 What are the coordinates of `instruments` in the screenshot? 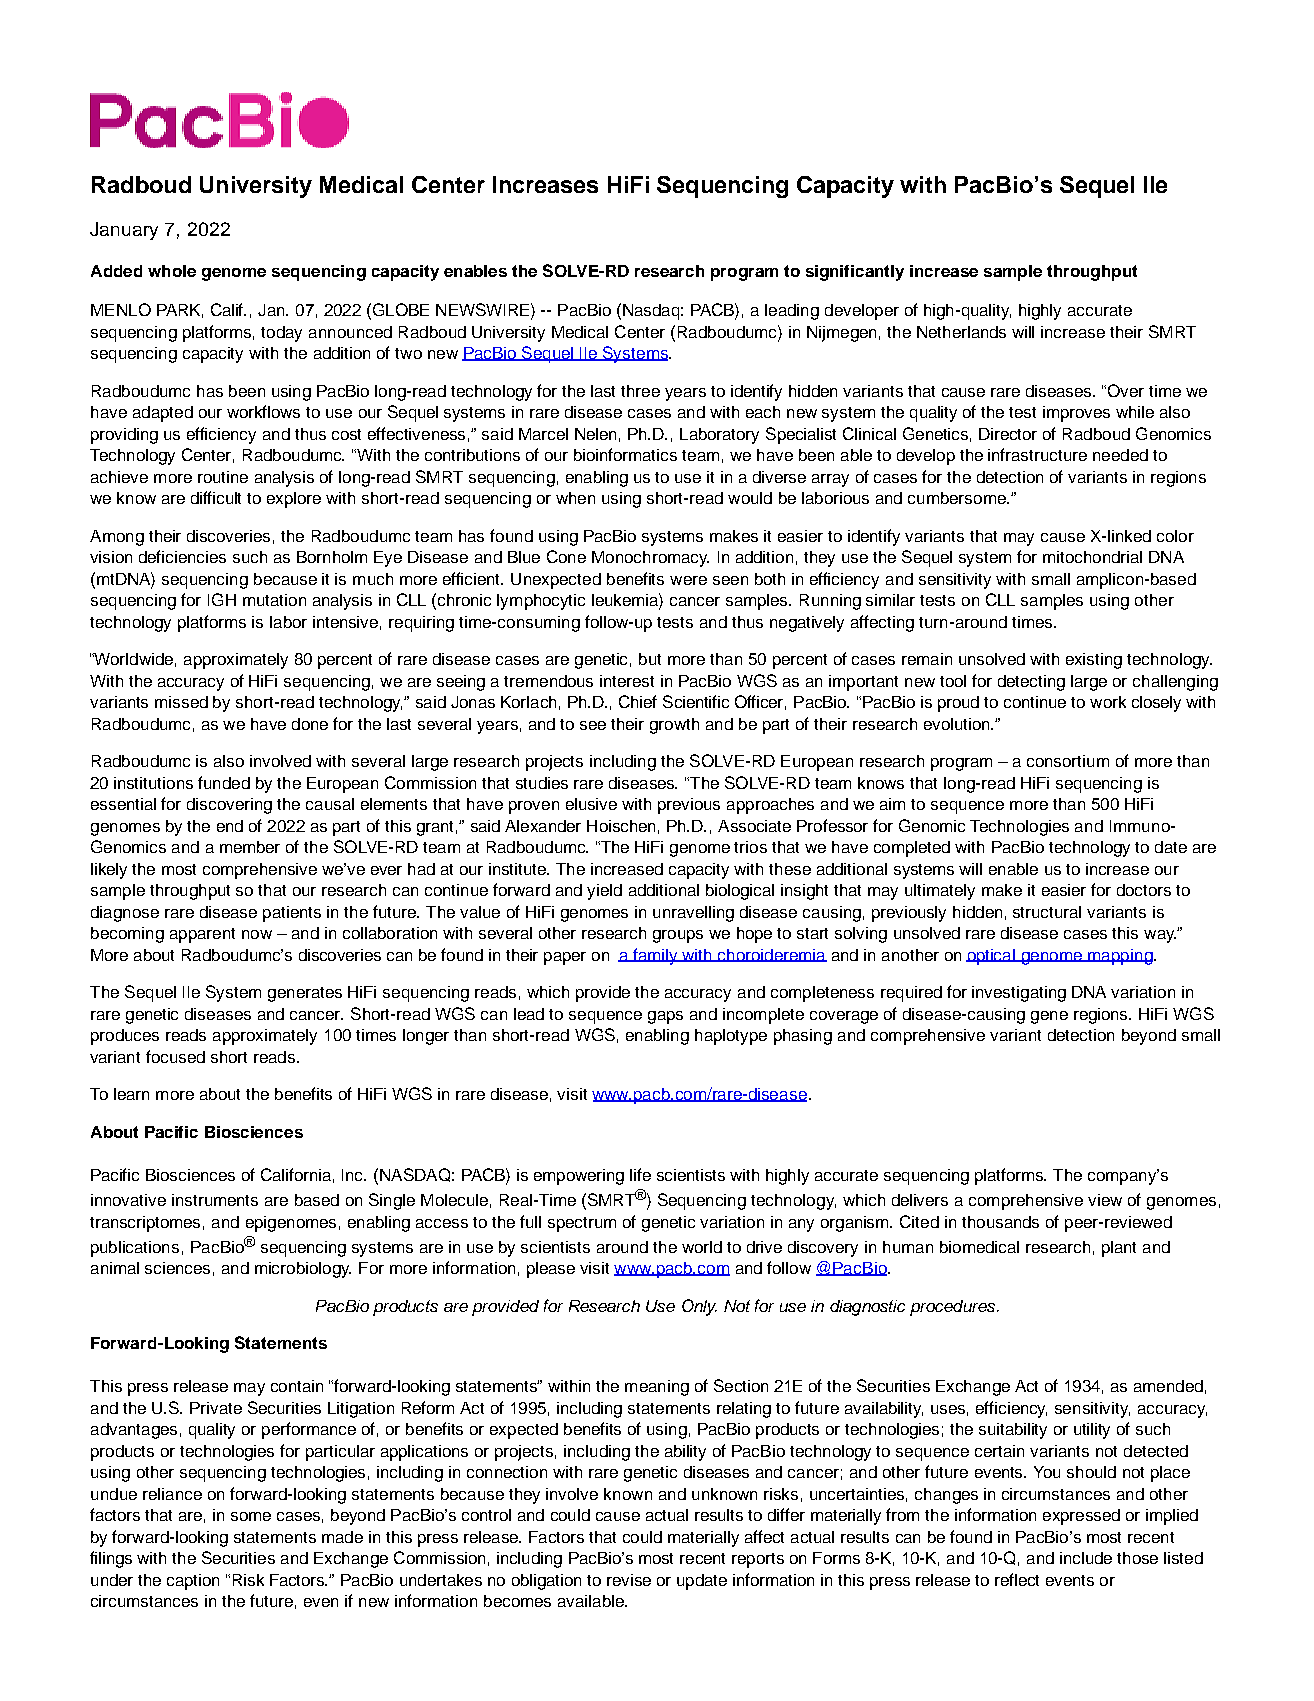 It's located at (215, 1200).
